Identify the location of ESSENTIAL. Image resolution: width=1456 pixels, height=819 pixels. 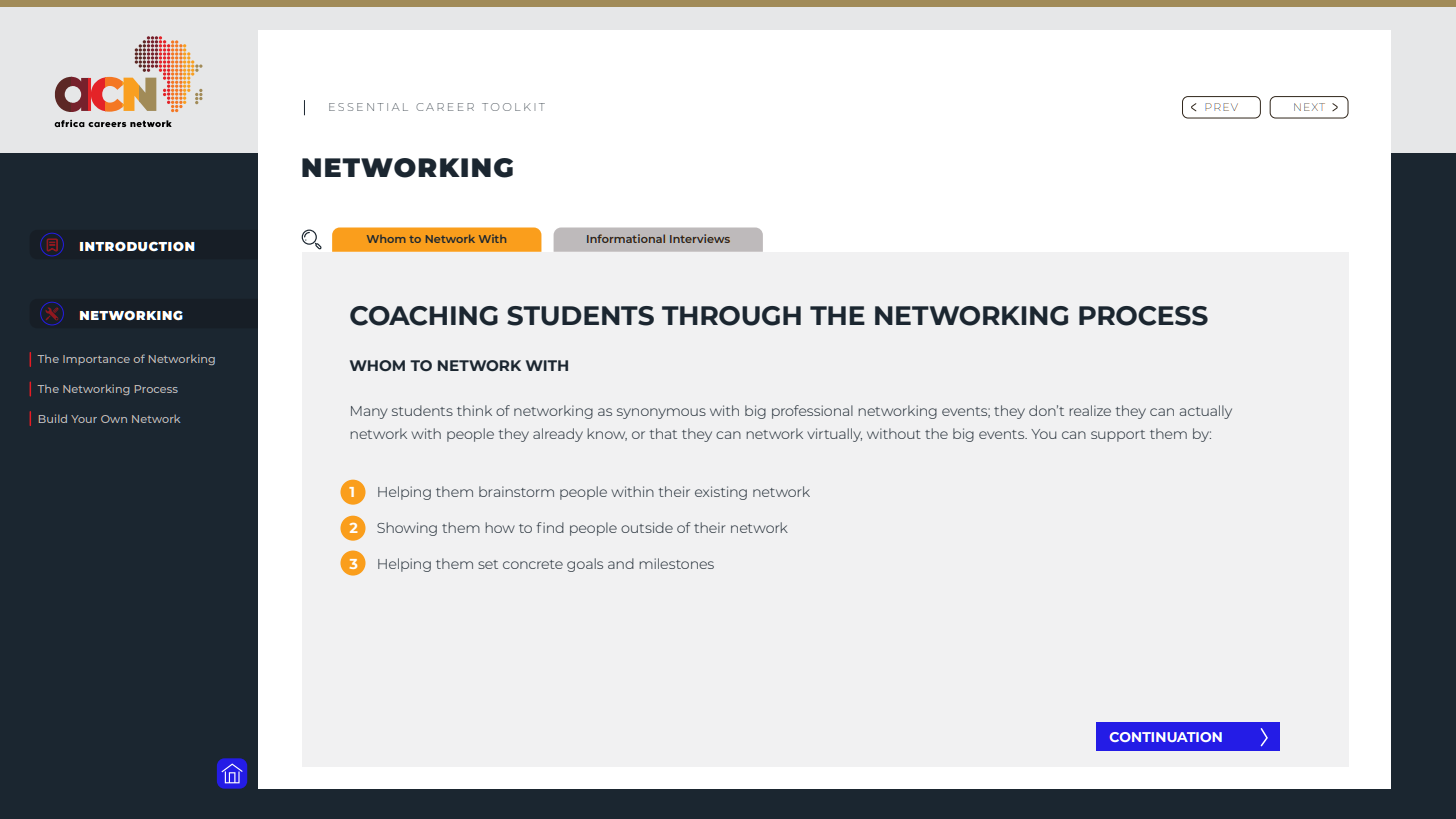
(368, 107).
